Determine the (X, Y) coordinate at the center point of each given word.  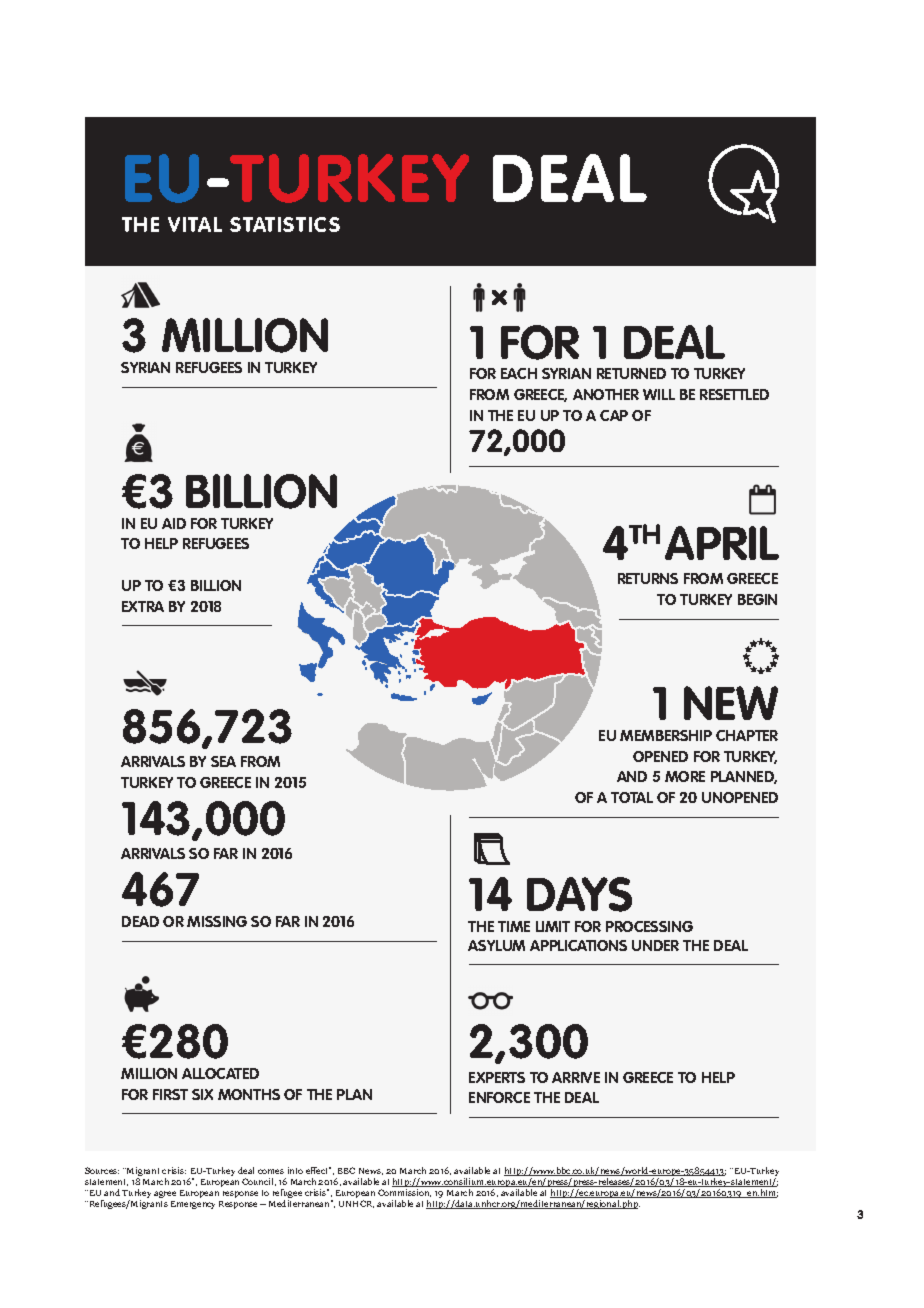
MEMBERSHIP (666, 735)
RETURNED (631, 373)
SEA (223, 761)
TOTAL (632, 797)
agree (165, 1194)
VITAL (195, 224)
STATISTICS (285, 224)
